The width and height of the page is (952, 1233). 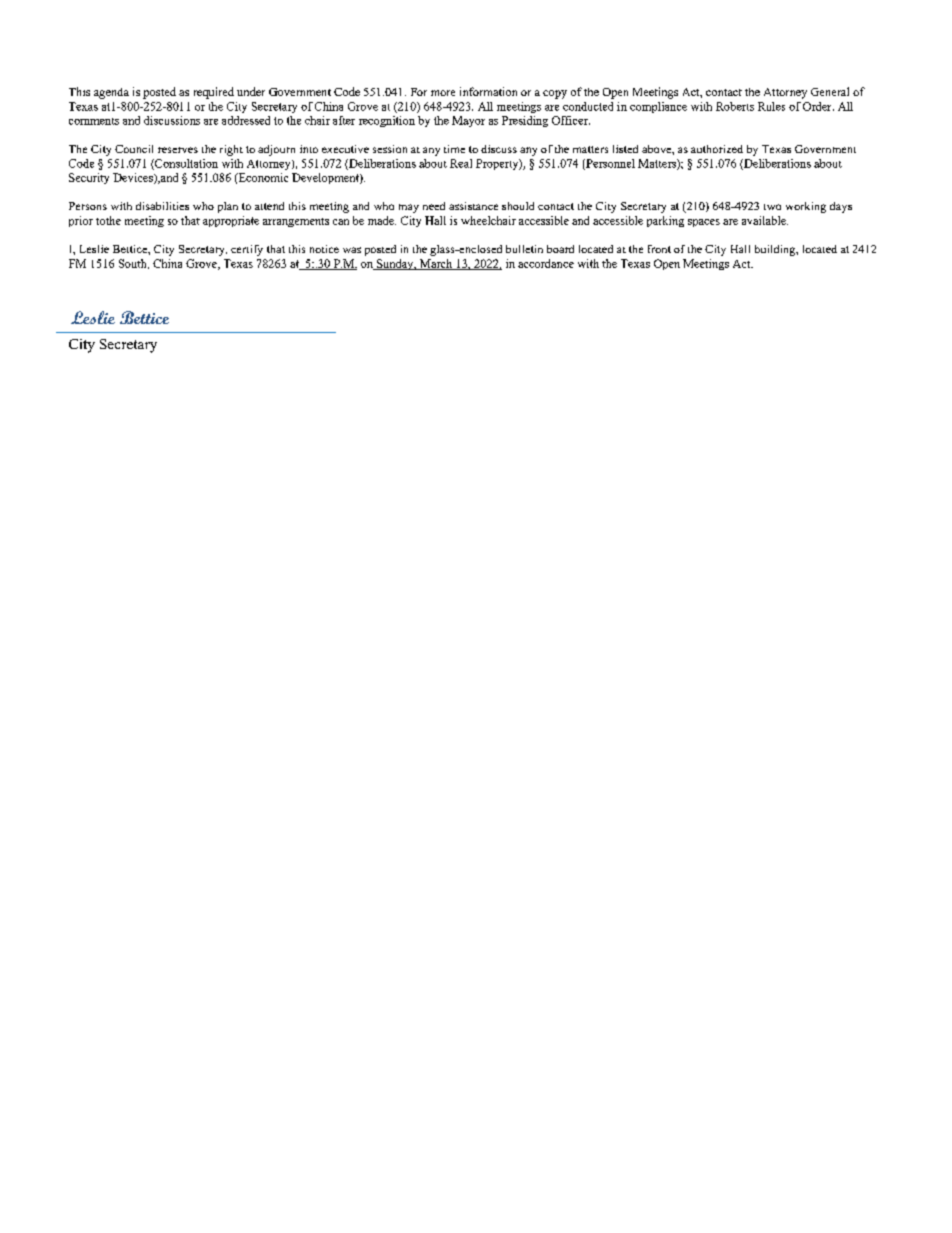 What do you see at coordinates (772, 207) in the page?
I see `two` at bounding box center [772, 207].
